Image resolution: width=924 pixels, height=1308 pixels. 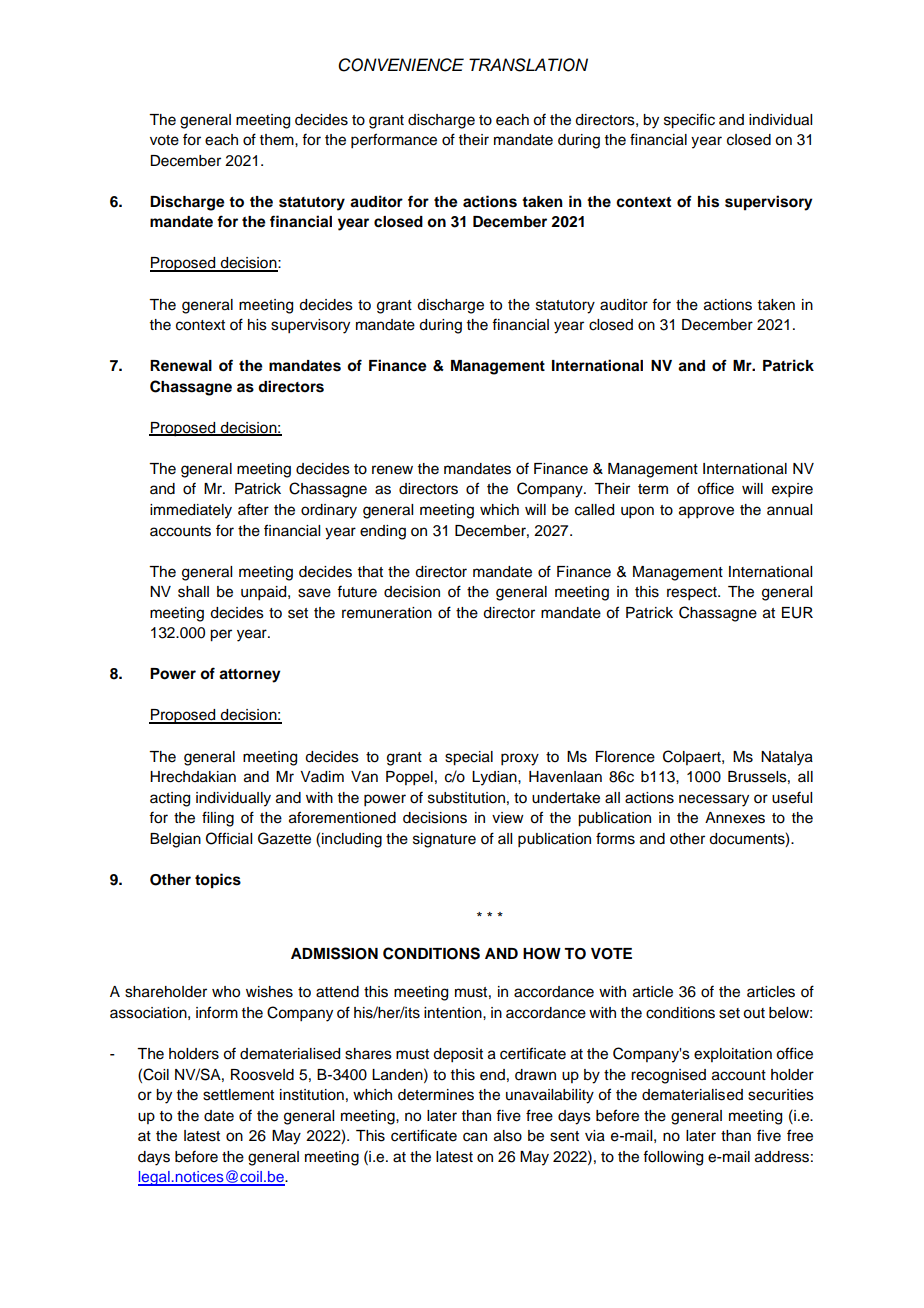 What do you see at coordinates (787, 758) in the image?
I see `Natalya` at bounding box center [787, 758].
